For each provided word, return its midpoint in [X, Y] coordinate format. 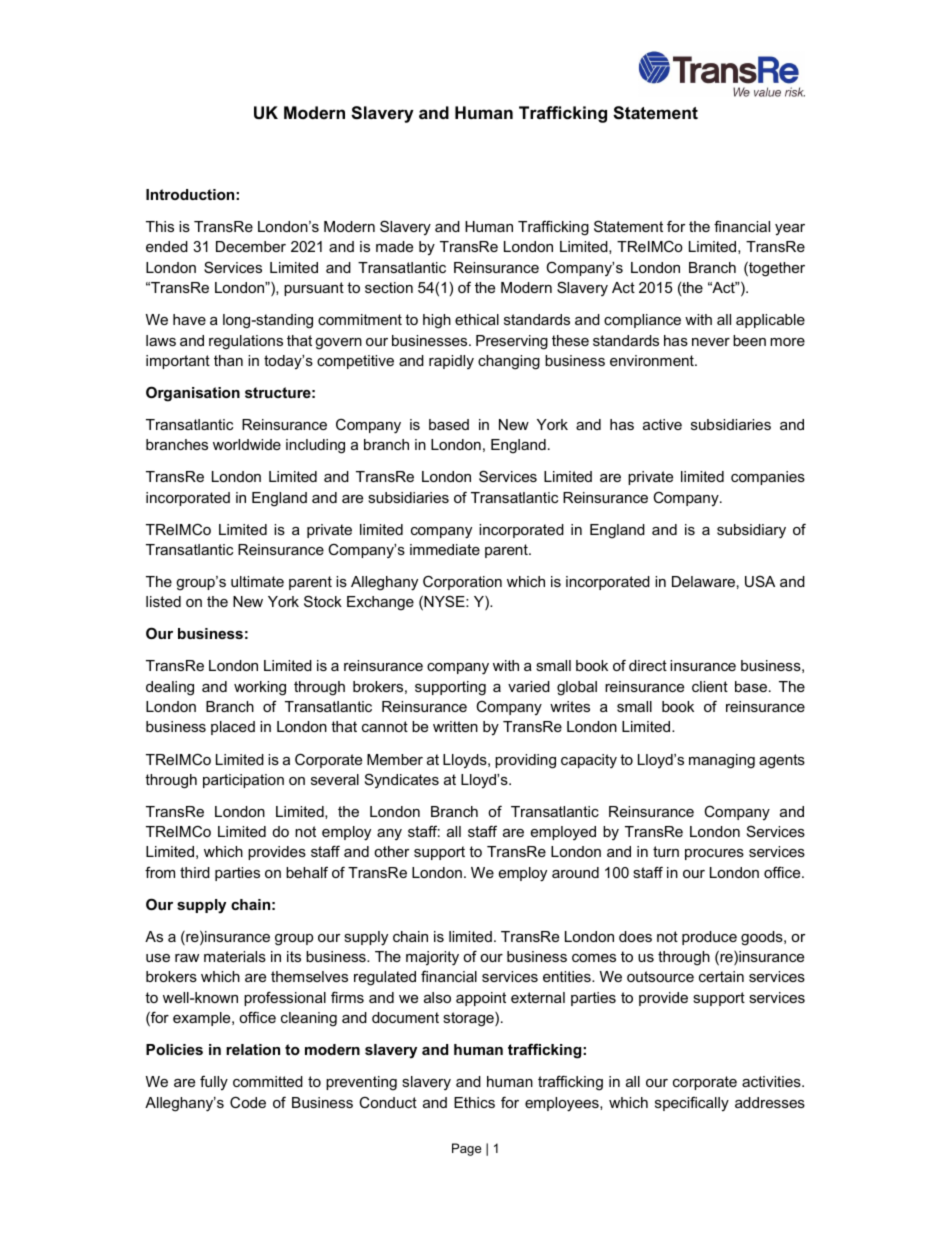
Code [248, 1102]
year [790, 229]
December [251, 246]
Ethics [474, 1102]
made [394, 246]
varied [529, 686]
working [260, 688]
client [710, 686]
